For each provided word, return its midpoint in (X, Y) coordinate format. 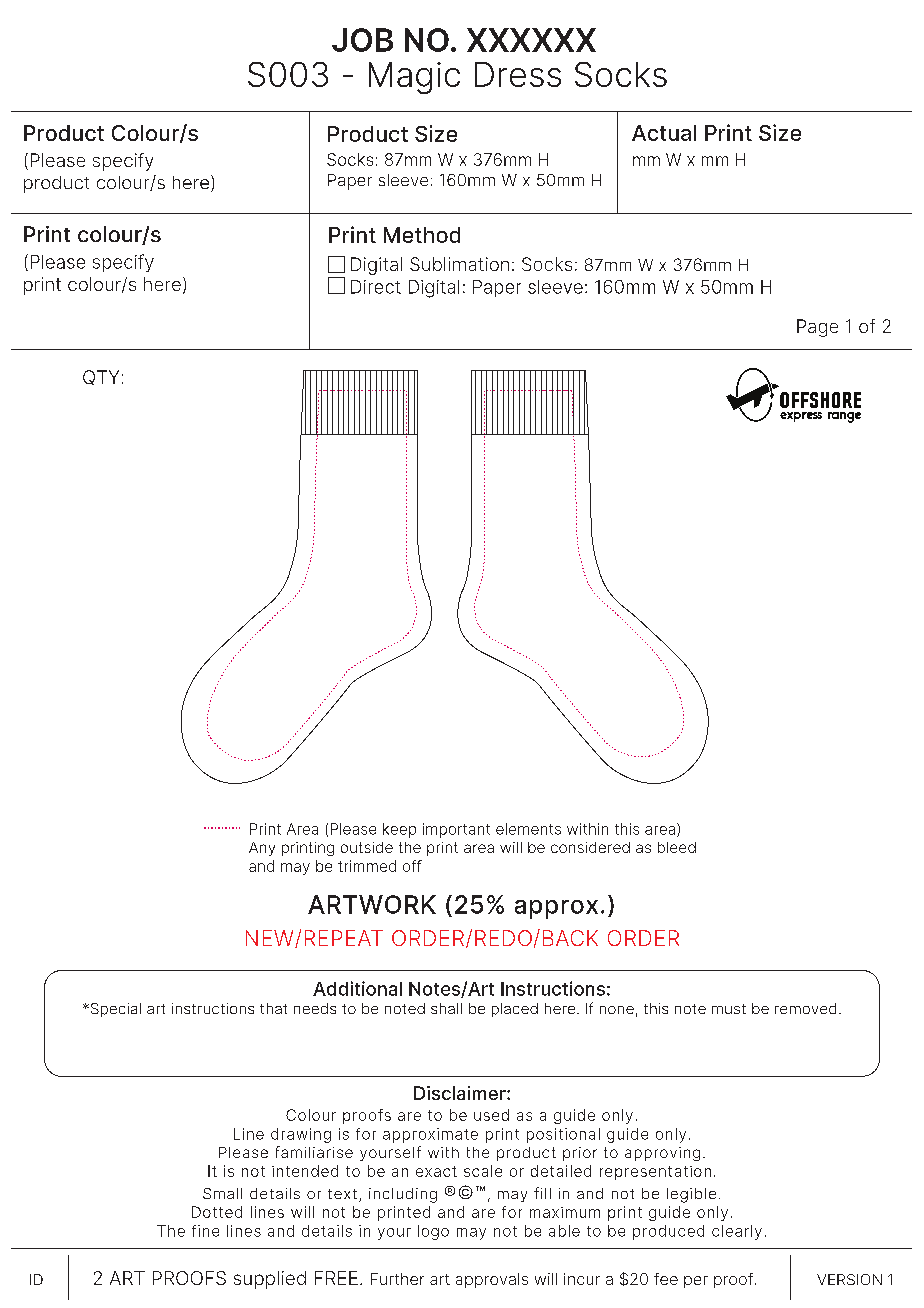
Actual (664, 133)
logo (433, 1232)
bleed (677, 847)
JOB (362, 40)
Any (262, 849)
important (456, 830)
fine (205, 1231)
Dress (518, 74)
